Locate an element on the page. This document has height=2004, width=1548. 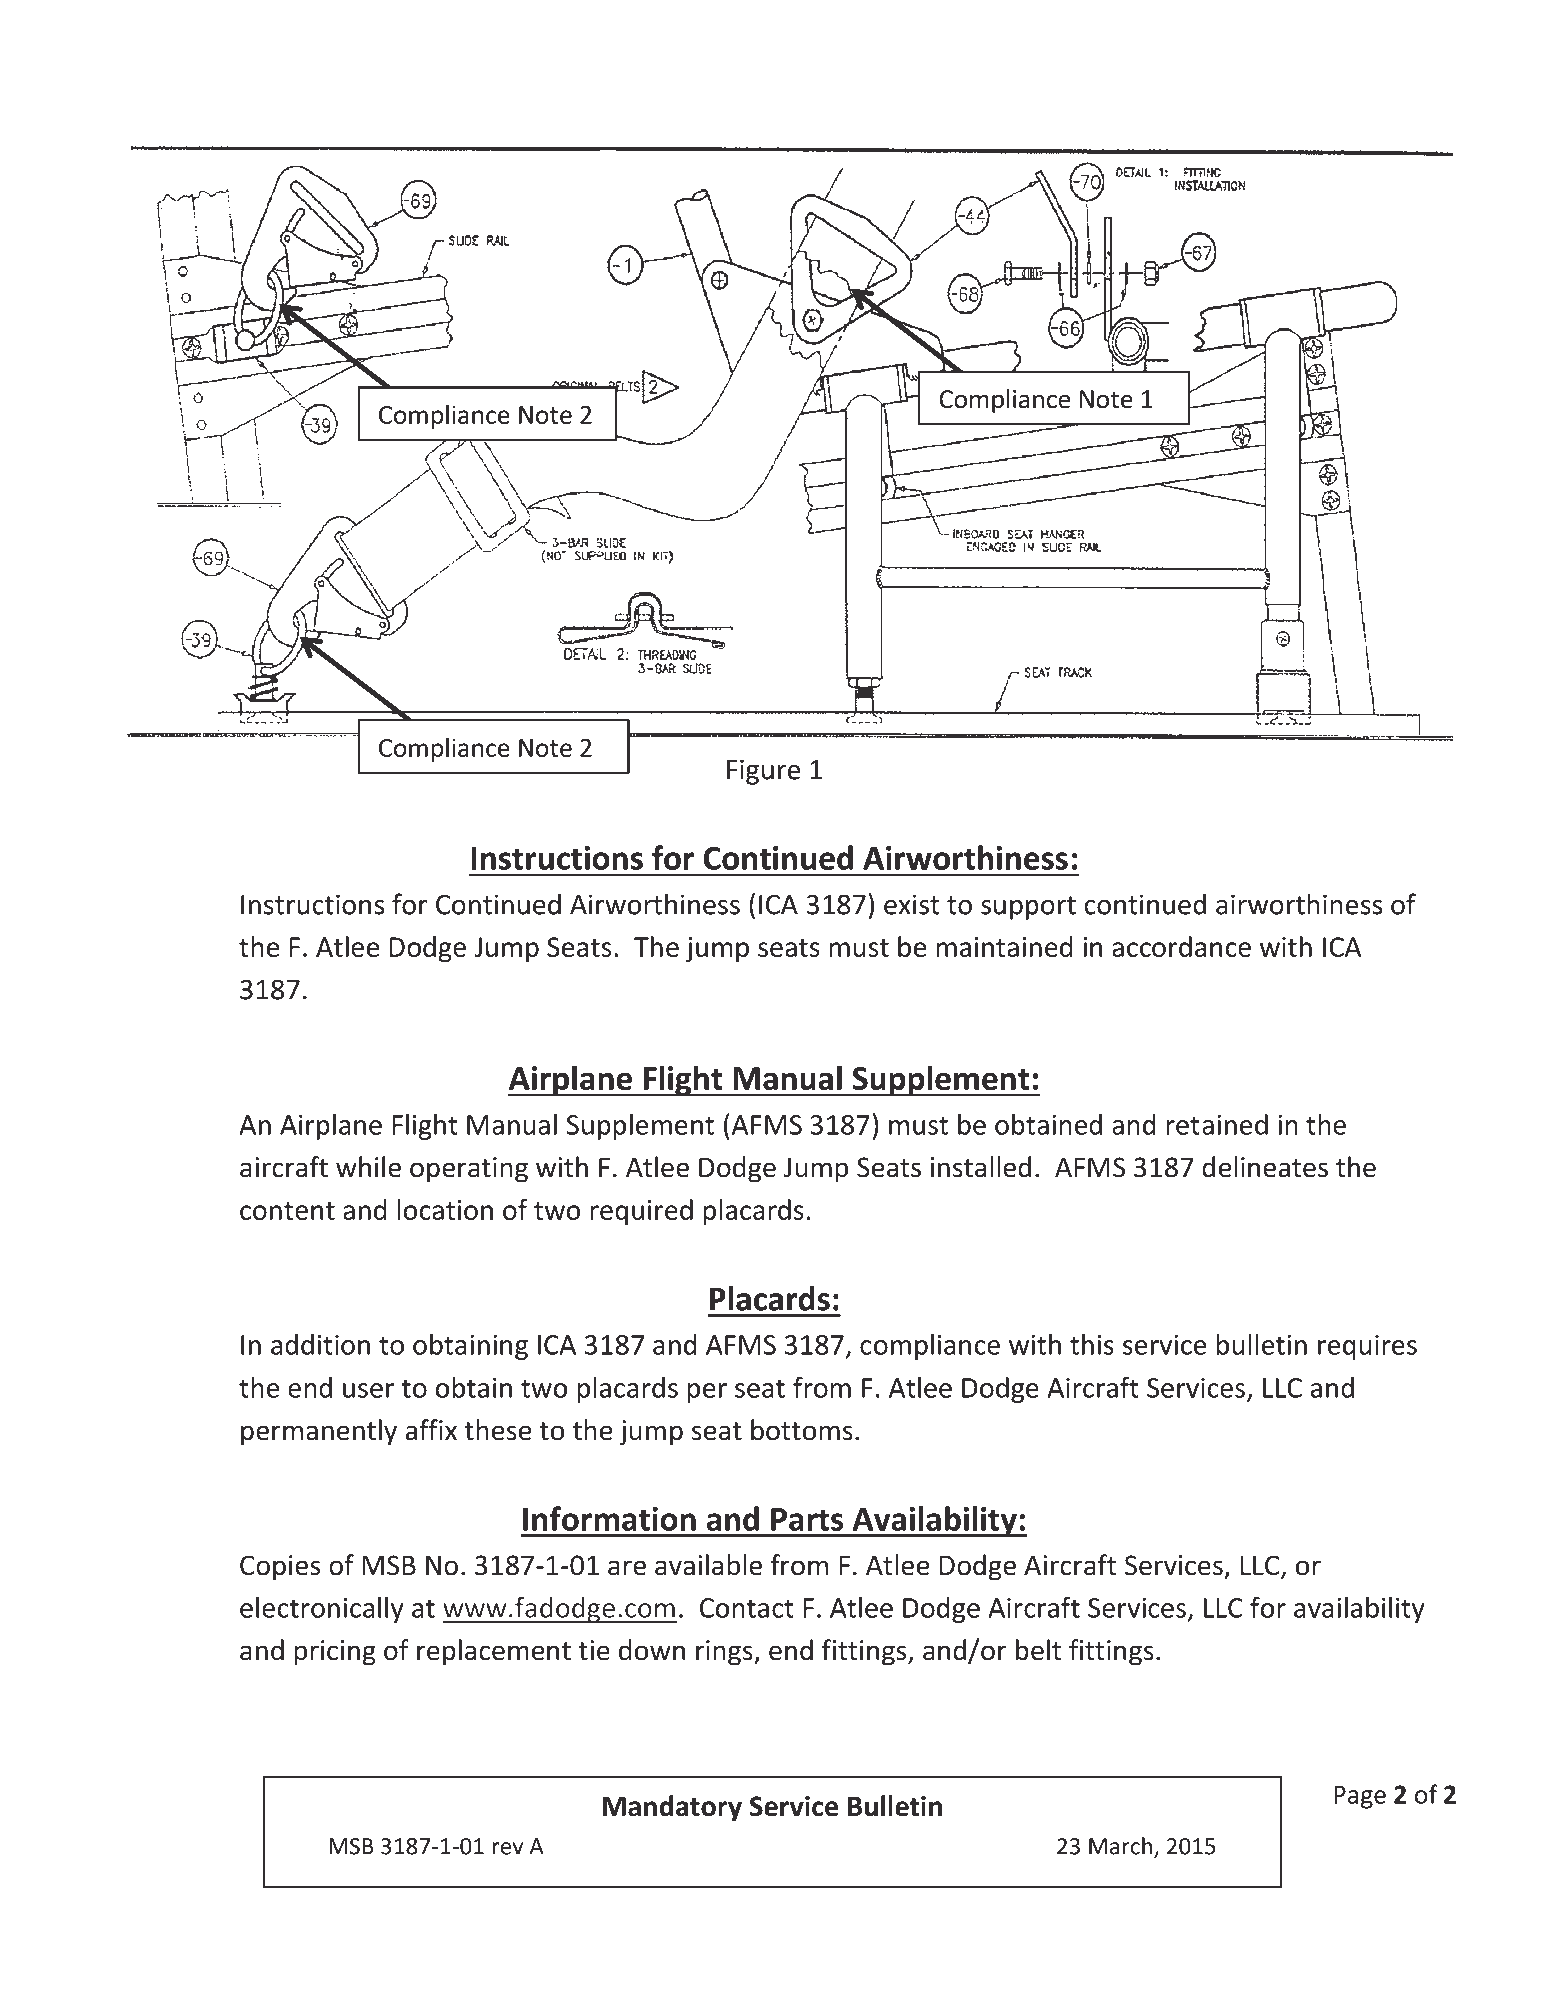
affix is located at coordinates (431, 1430).
